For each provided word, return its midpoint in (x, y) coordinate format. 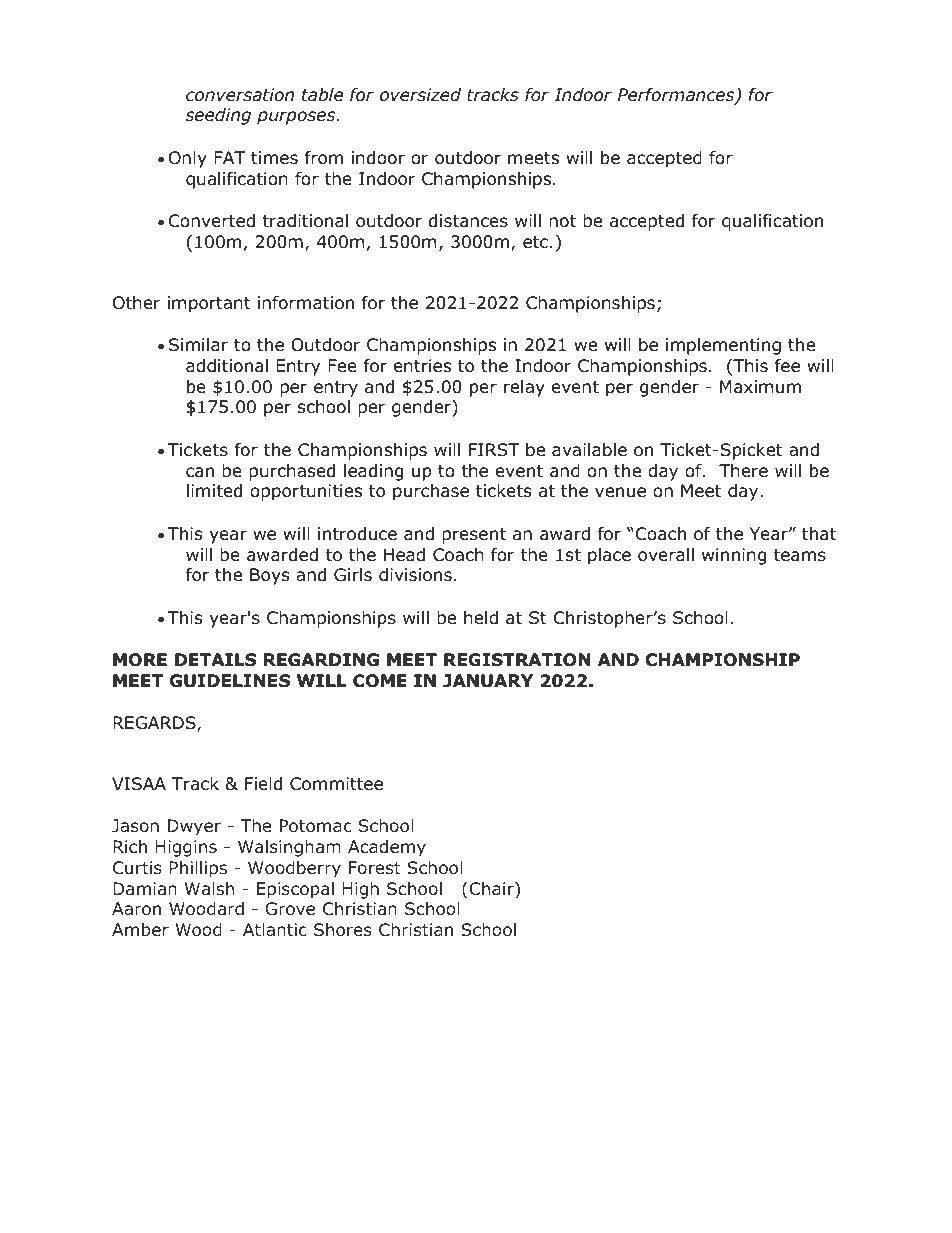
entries (422, 366)
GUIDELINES (230, 681)
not (562, 221)
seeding (218, 116)
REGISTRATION (517, 660)
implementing (723, 346)
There (743, 471)
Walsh (209, 888)
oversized (420, 95)
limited (214, 491)
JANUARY (488, 681)
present (474, 536)
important (209, 304)
